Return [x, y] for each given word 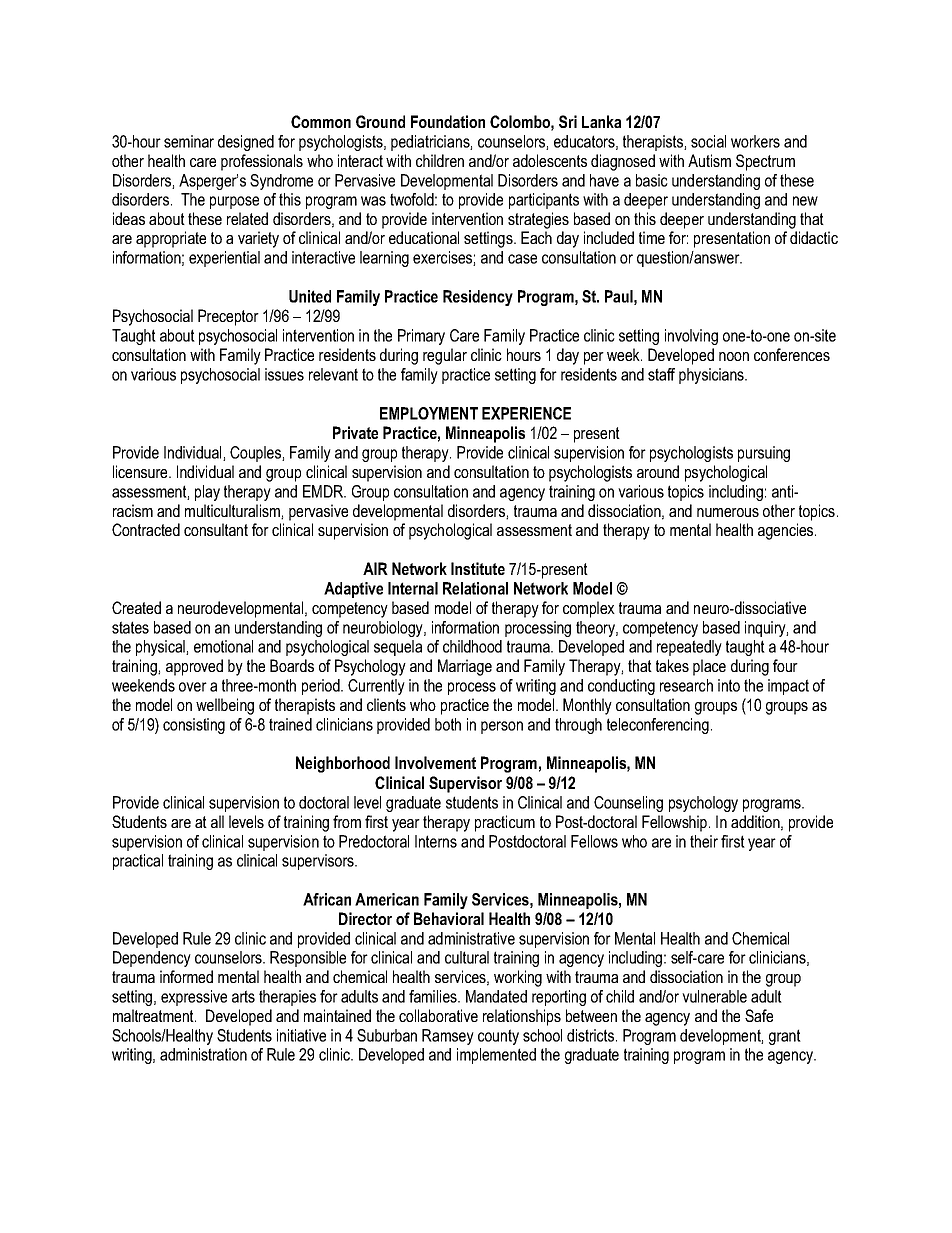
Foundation [448, 121]
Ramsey [448, 1037]
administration [203, 1054]
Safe [759, 1015]
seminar [189, 141]
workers [755, 141]
